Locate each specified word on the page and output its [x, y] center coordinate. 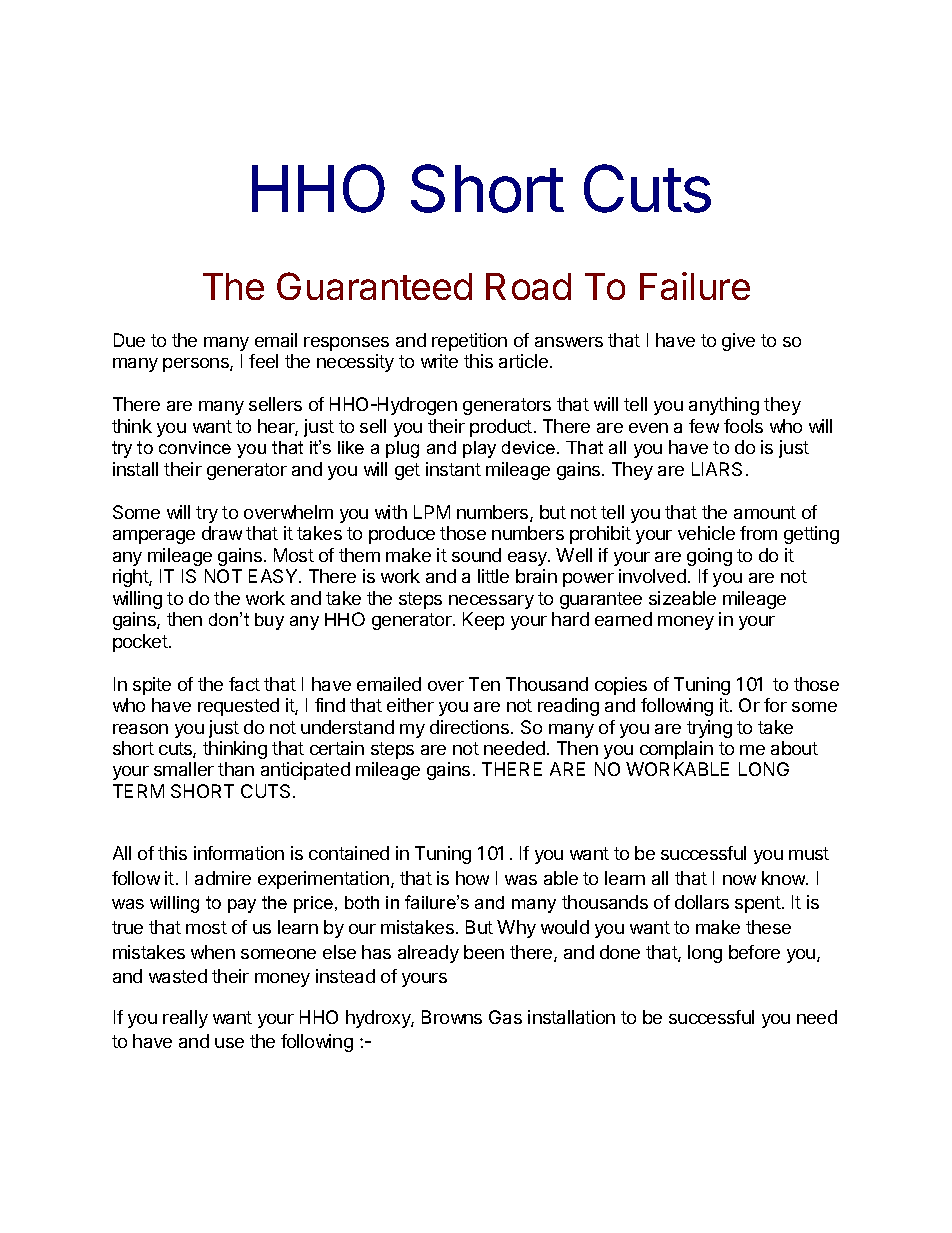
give [738, 342]
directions [469, 727]
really [185, 1019]
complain [676, 750]
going [709, 557]
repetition [469, 342]
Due [129, 340]
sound [476, 555]
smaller [184, 769]
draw [222, 533]
